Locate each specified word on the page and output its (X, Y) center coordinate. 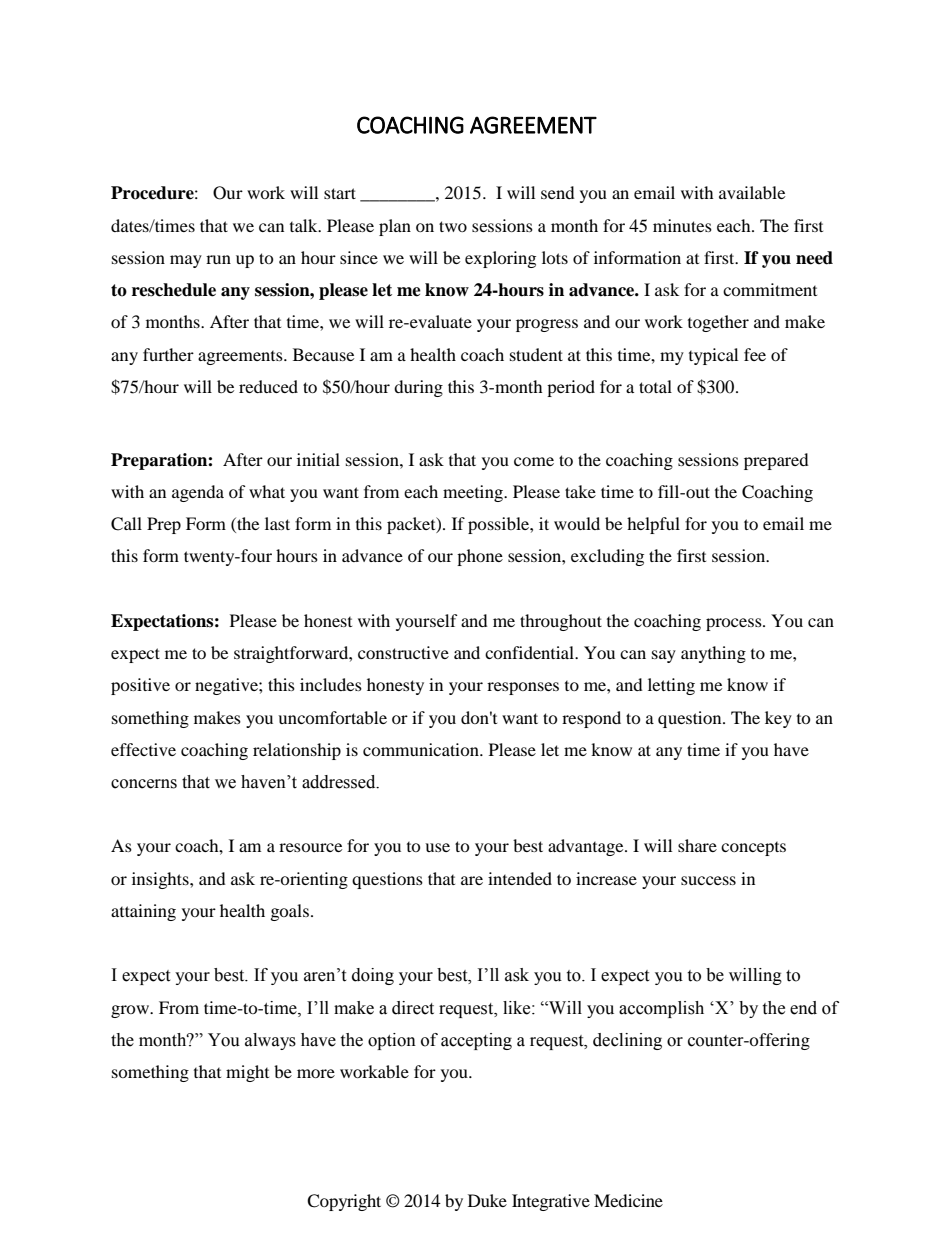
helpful (653, 525)
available (752, 192)
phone (480, 557)
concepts (753, 849)
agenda (198, 493)
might (247, 1073)
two (453, 226)
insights (161, 880)
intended (520, 878)
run (218, 259)
